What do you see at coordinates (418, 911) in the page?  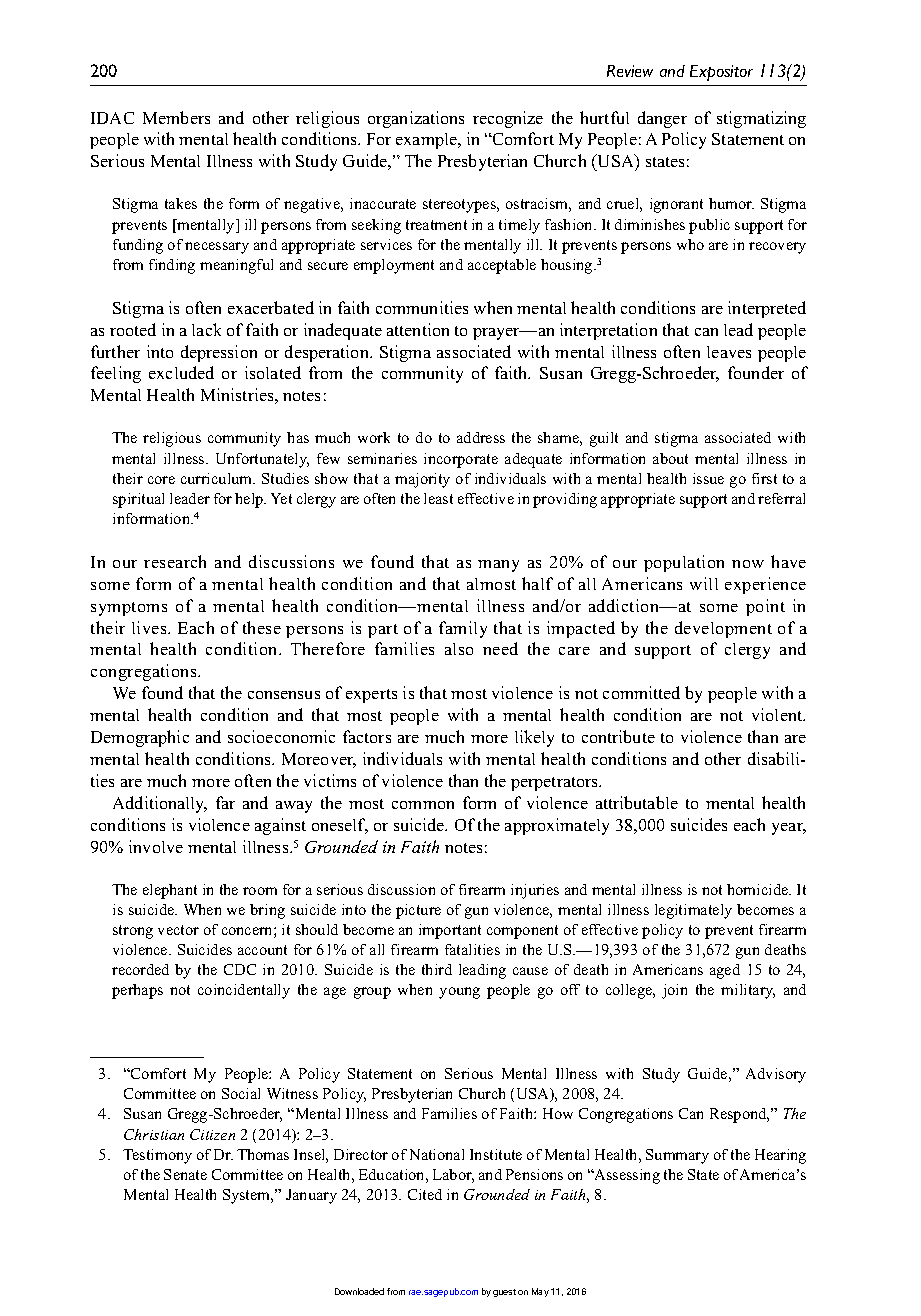 I see `picture` at bounding box center [418, 911].
